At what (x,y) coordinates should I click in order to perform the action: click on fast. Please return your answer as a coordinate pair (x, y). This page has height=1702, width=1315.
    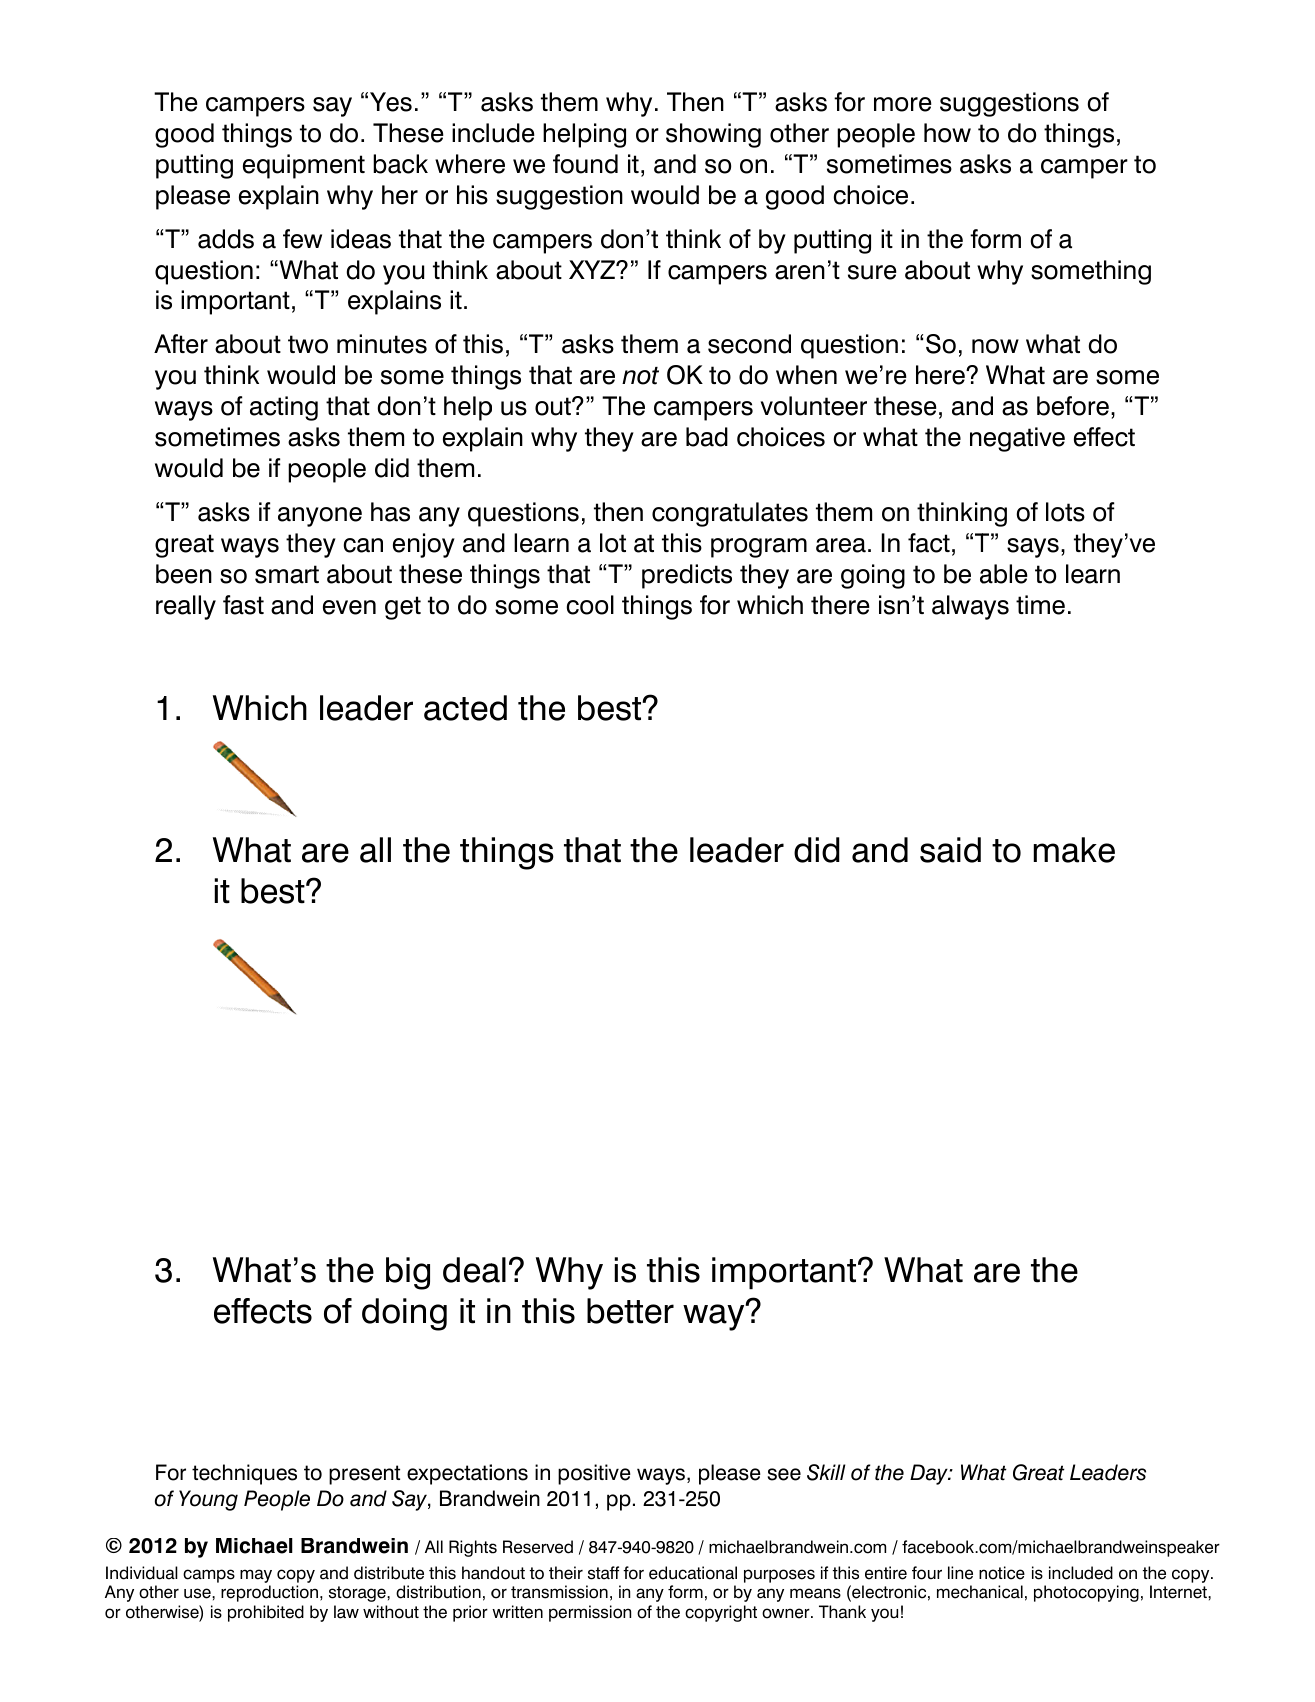
    Looking at the image, I should click on (243, 605).
